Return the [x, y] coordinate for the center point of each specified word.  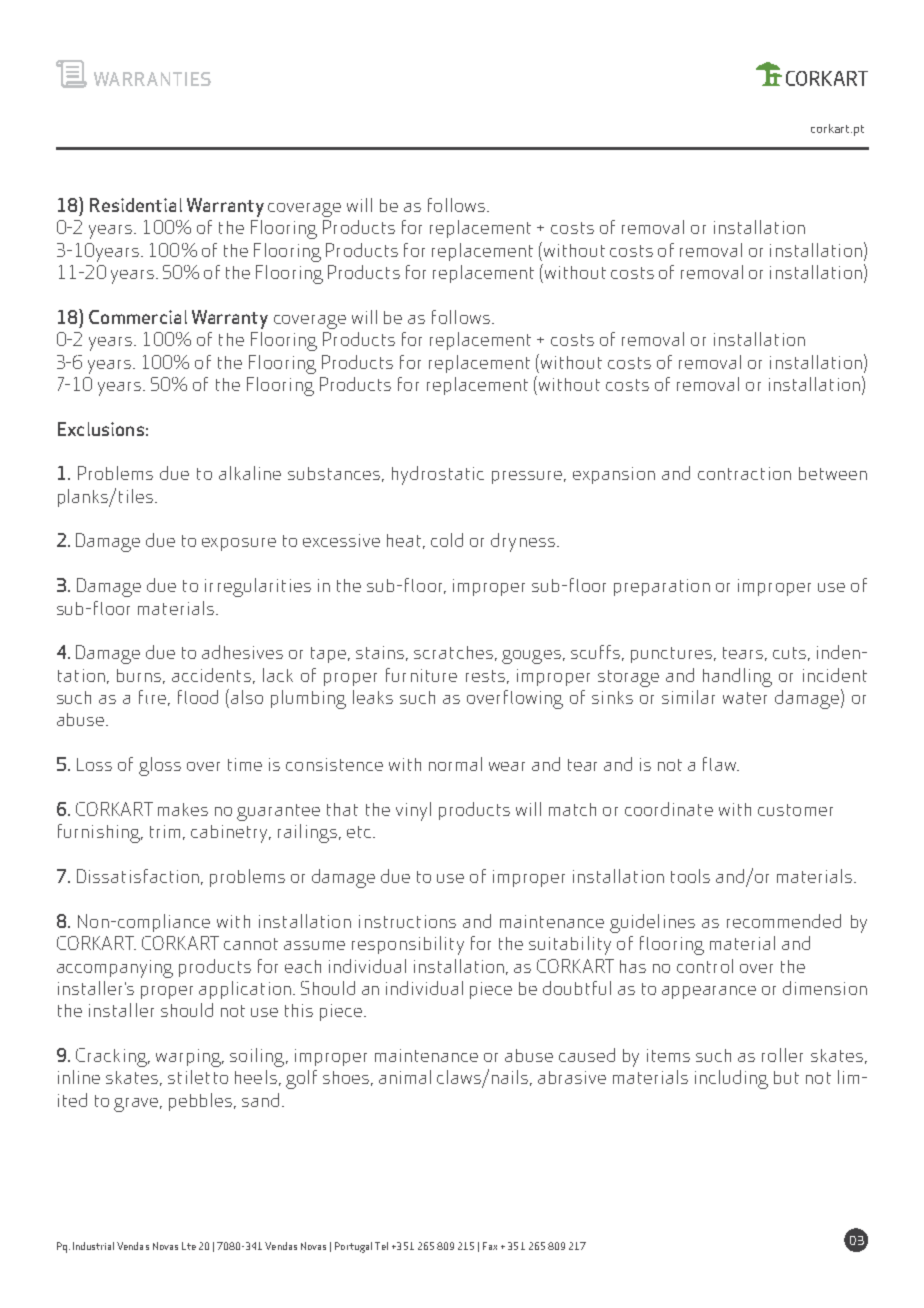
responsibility [408, 945]
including [731, 1079]
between [833, 473]
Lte [189, 1246]
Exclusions [101, 429]
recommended [784, 921]
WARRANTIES [152, 79]
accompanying [115, 969]
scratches [453, 652]
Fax [490, 1246]
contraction [744, 473]
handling [737, 677]
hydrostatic [438, 475]
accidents [211, 675]
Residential [136, 205]
